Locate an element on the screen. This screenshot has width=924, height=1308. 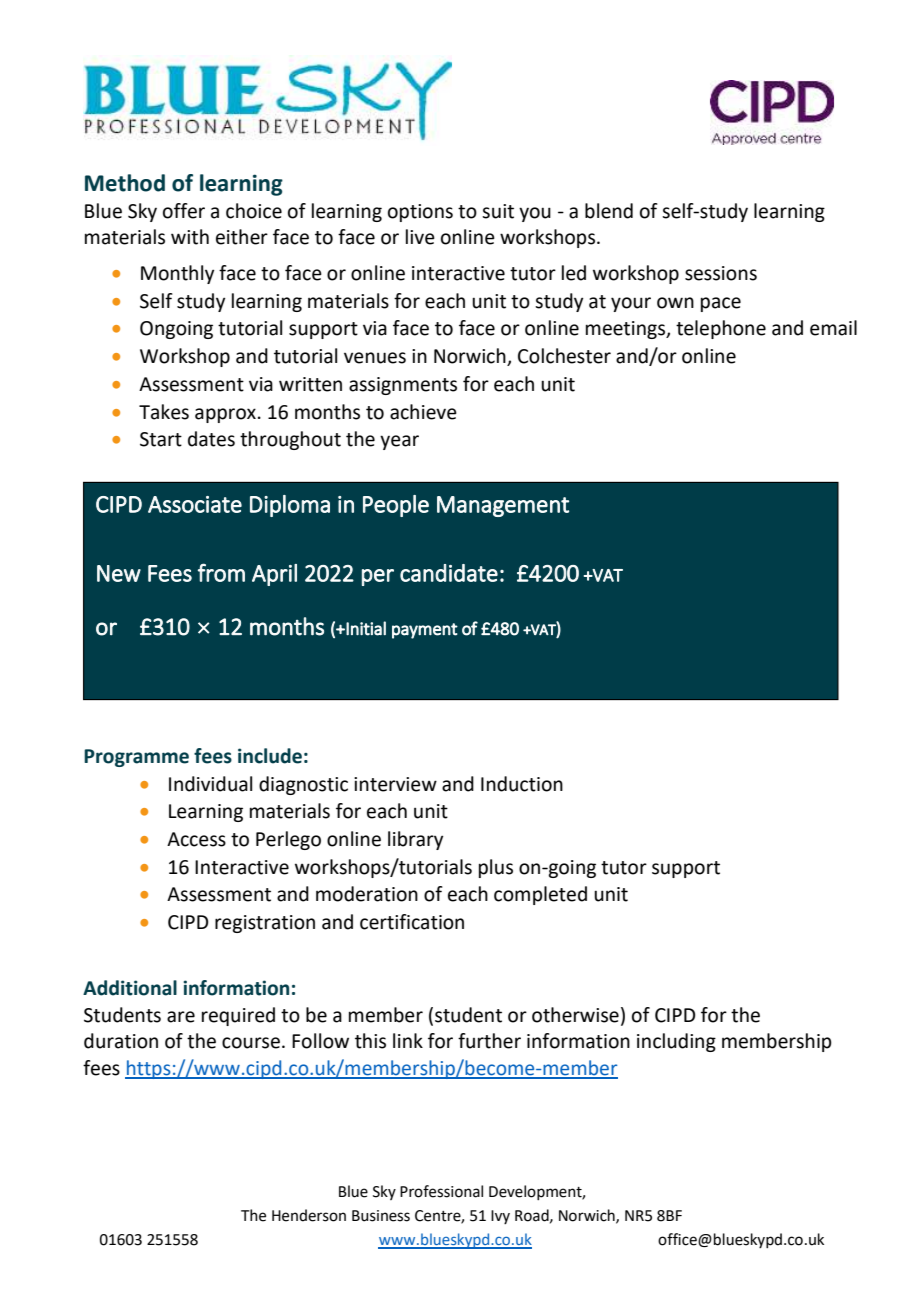
sessions is located at coordinates (721, 273).
